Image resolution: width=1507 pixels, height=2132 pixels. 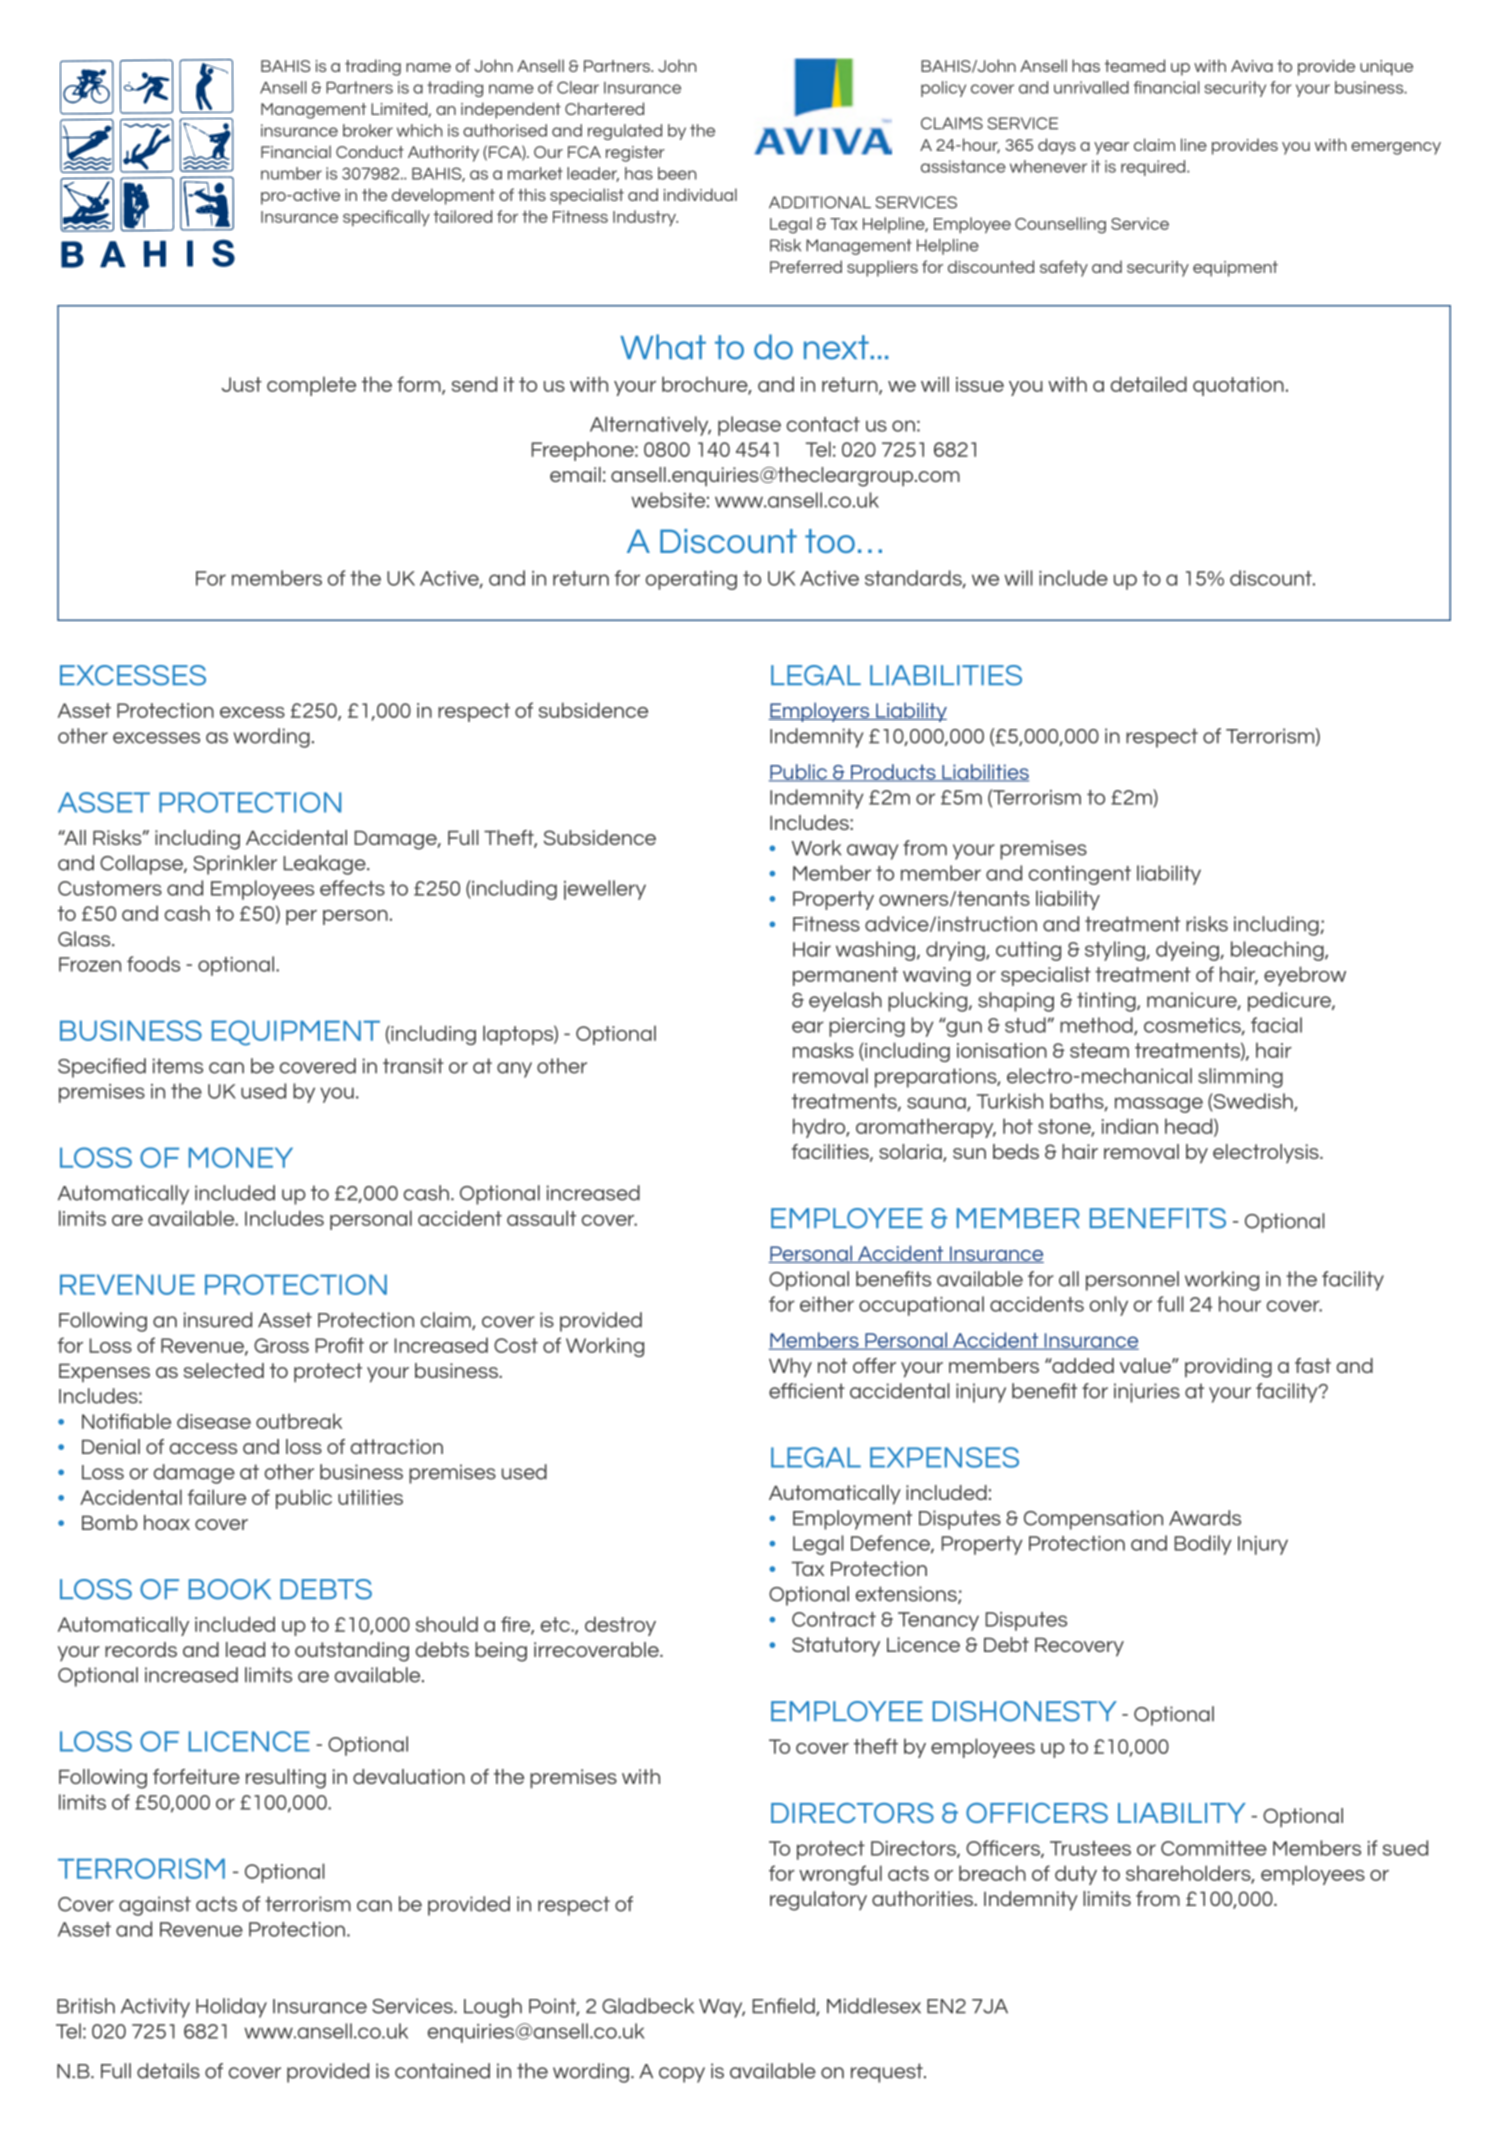 I want to click on number, so click(x=291, y=173).
